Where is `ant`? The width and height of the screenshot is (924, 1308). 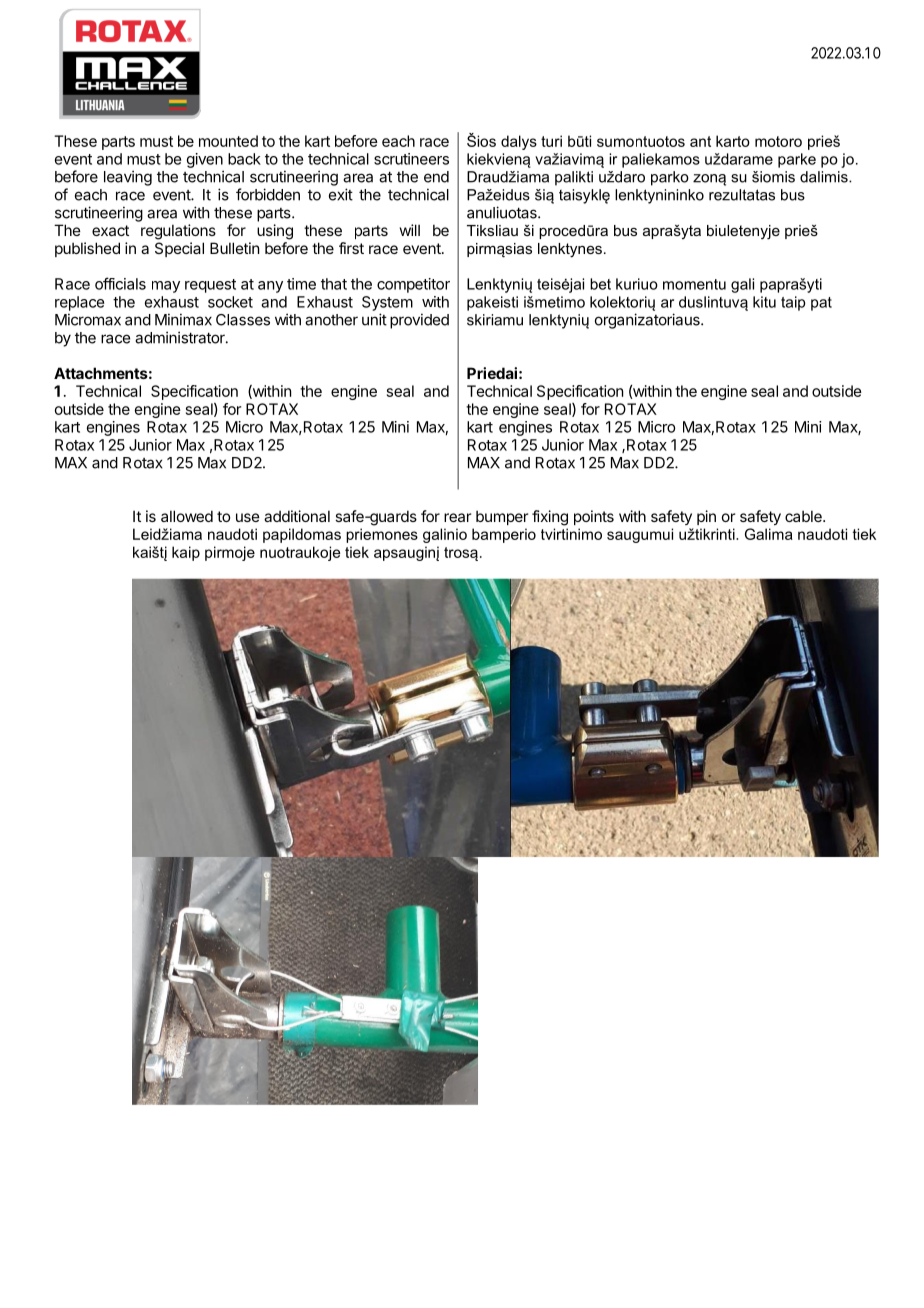
ant is located at coordinates (700, 141).
